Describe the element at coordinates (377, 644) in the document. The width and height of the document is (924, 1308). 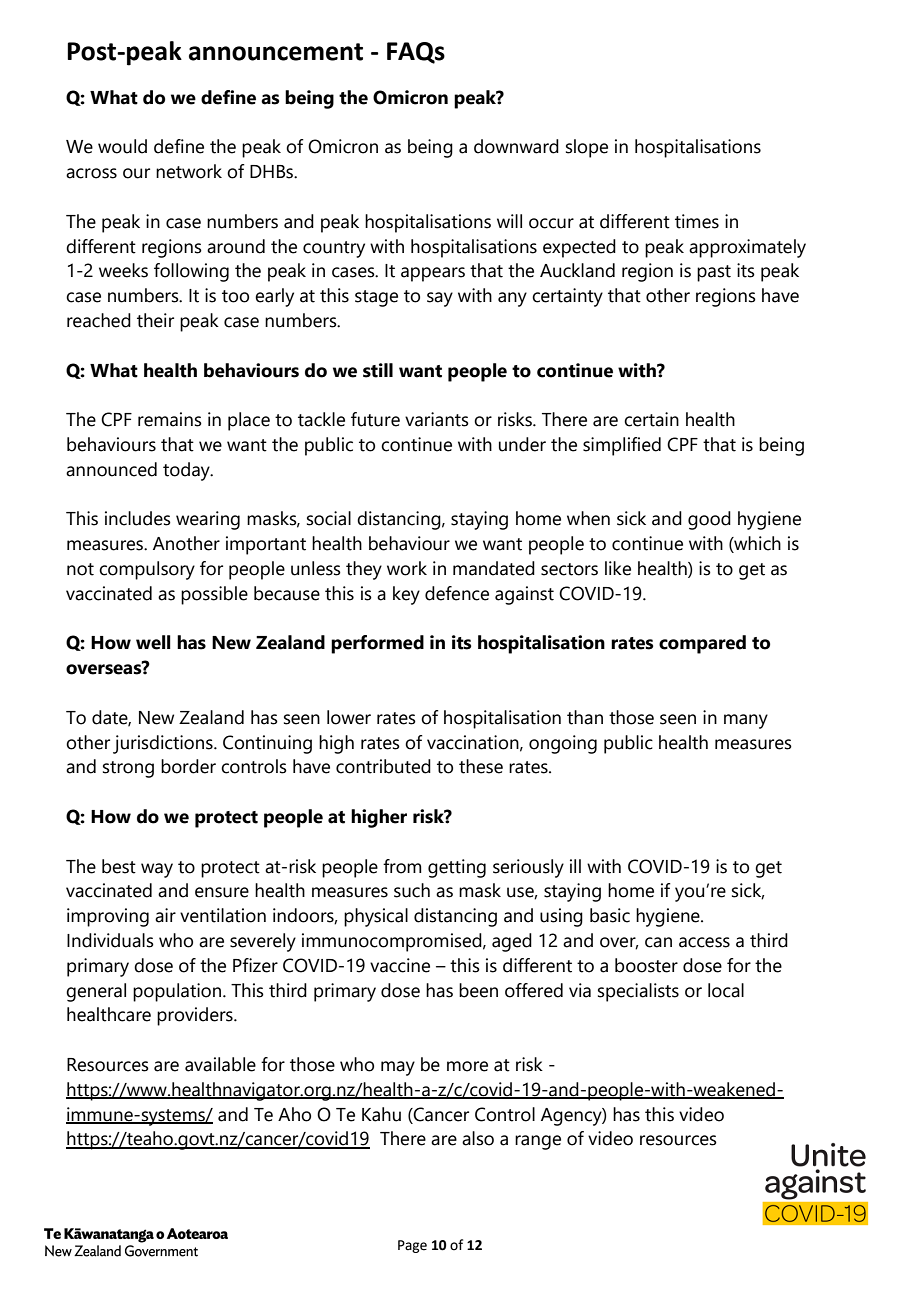
I see `performed` at that location.
